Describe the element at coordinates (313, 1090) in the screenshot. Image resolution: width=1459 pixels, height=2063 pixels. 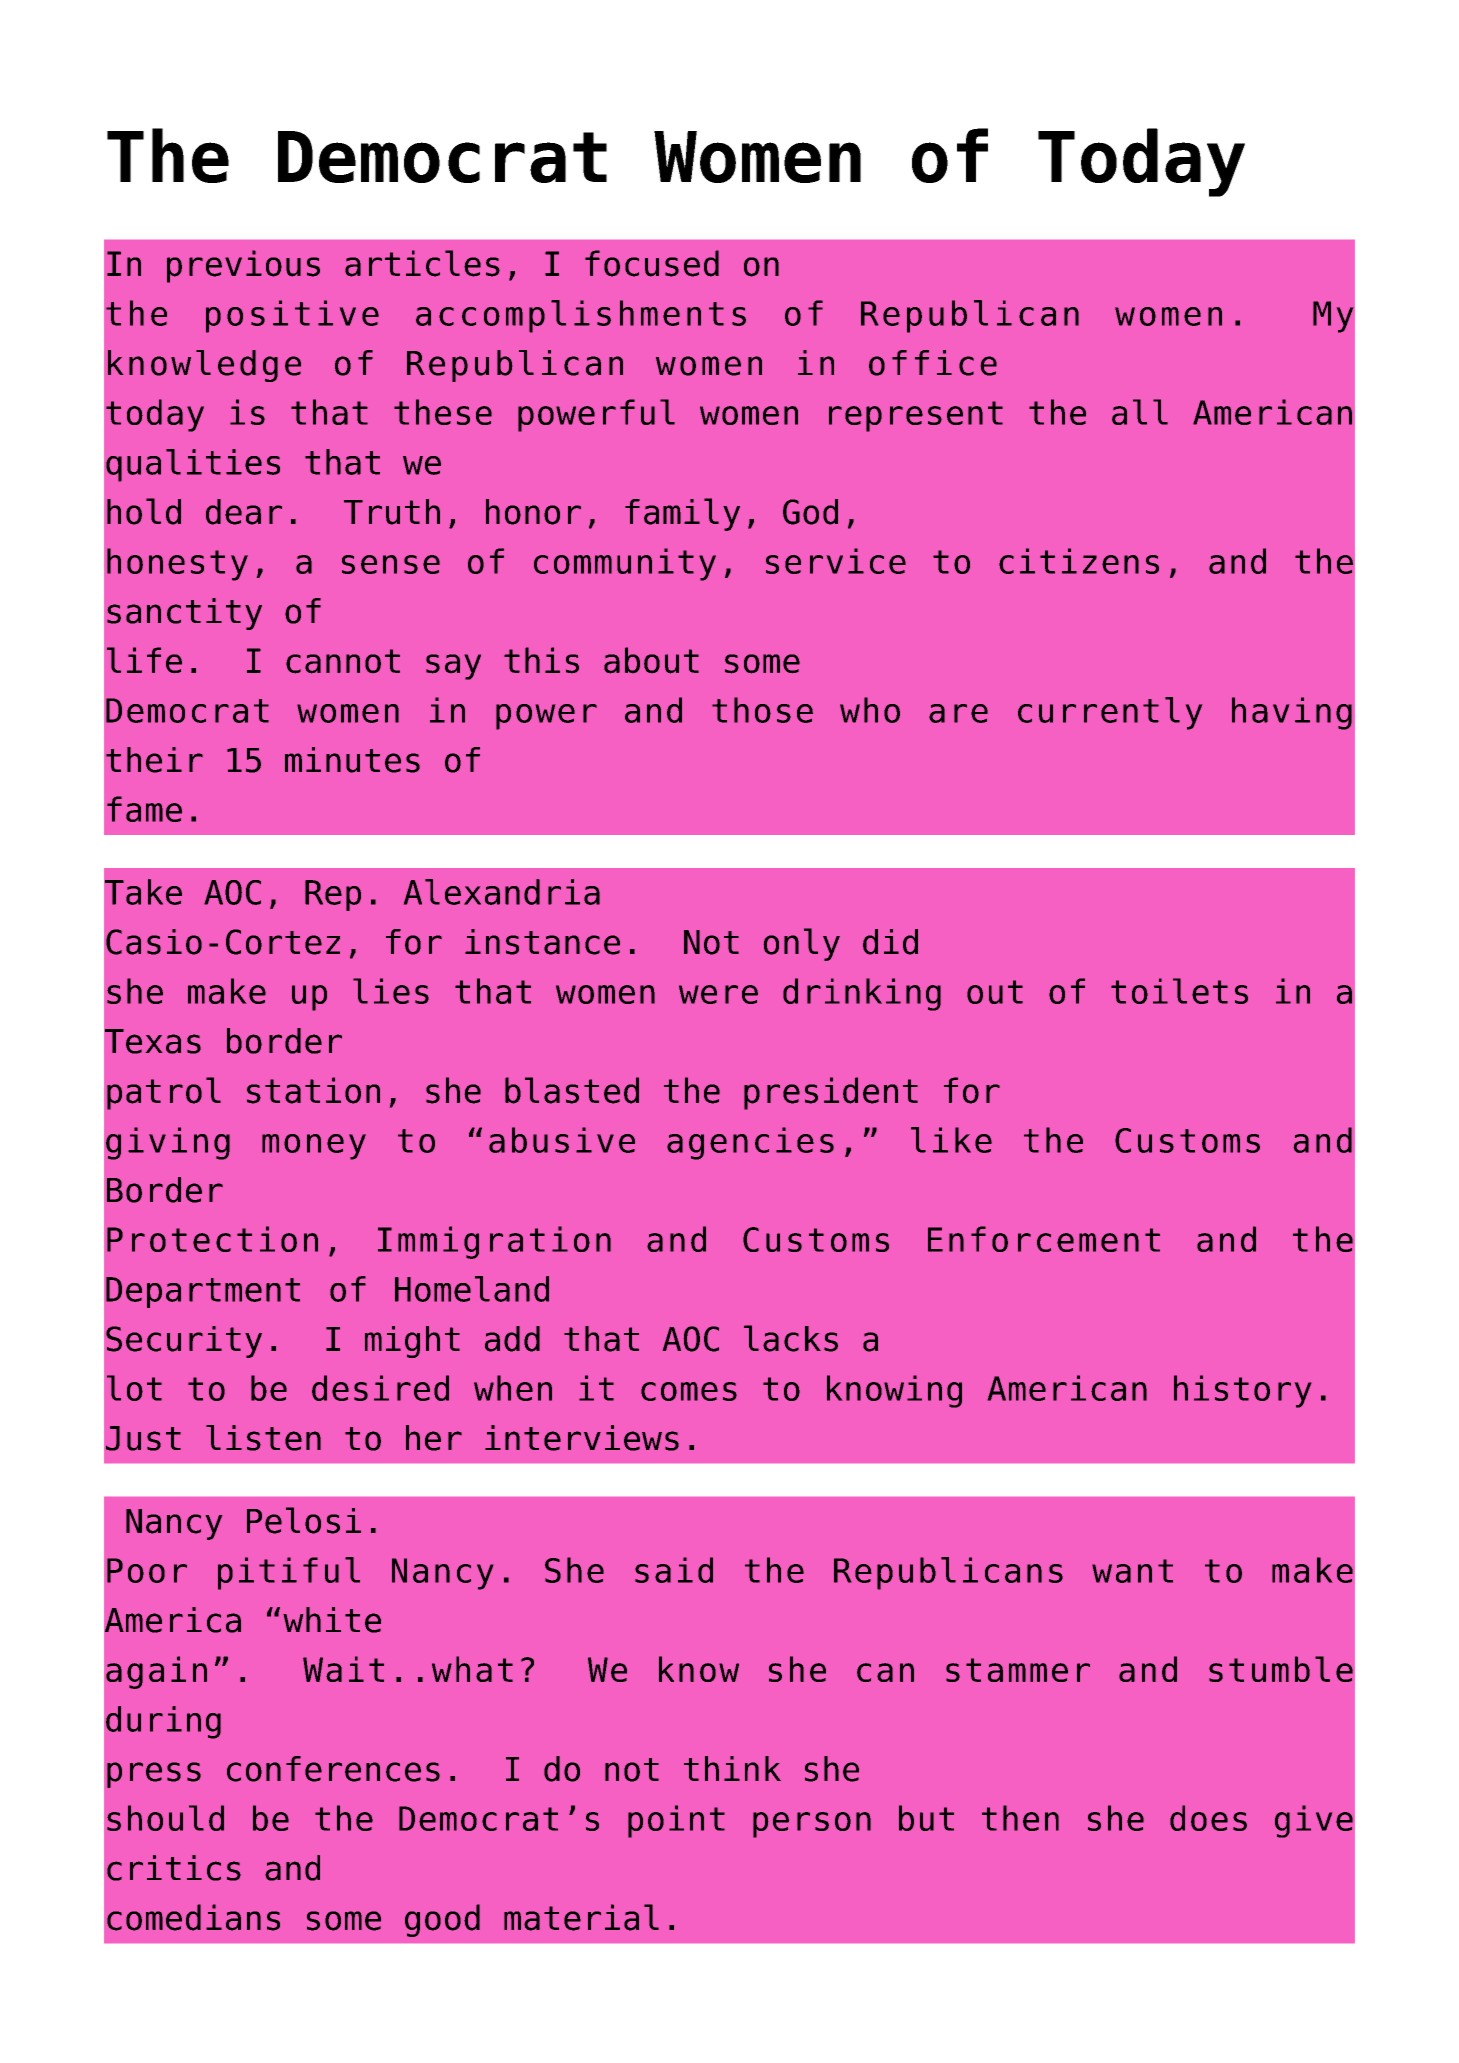
I see `station` at that location.
